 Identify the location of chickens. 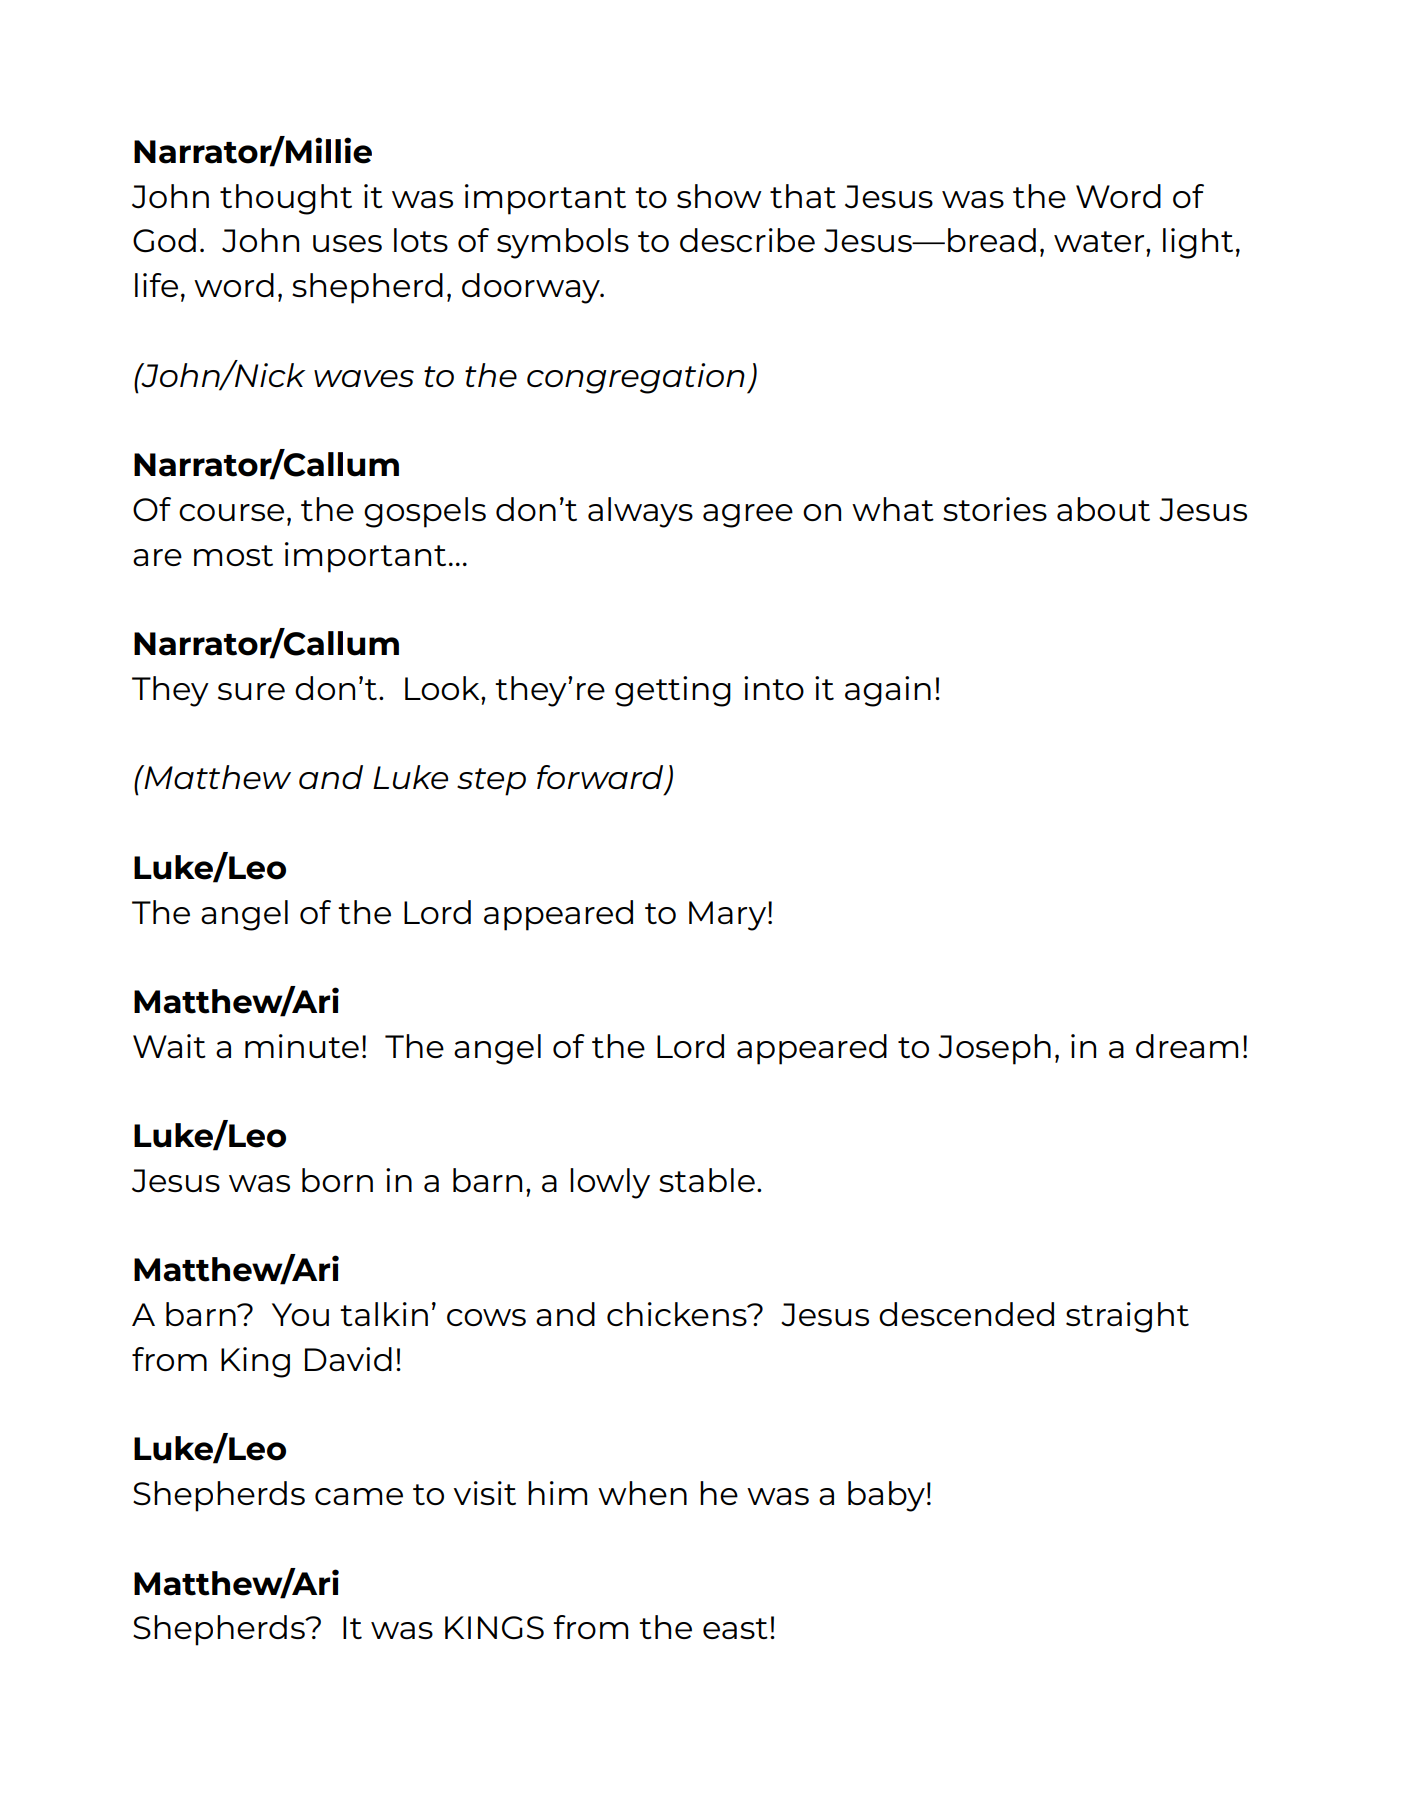
(678, 1314).
